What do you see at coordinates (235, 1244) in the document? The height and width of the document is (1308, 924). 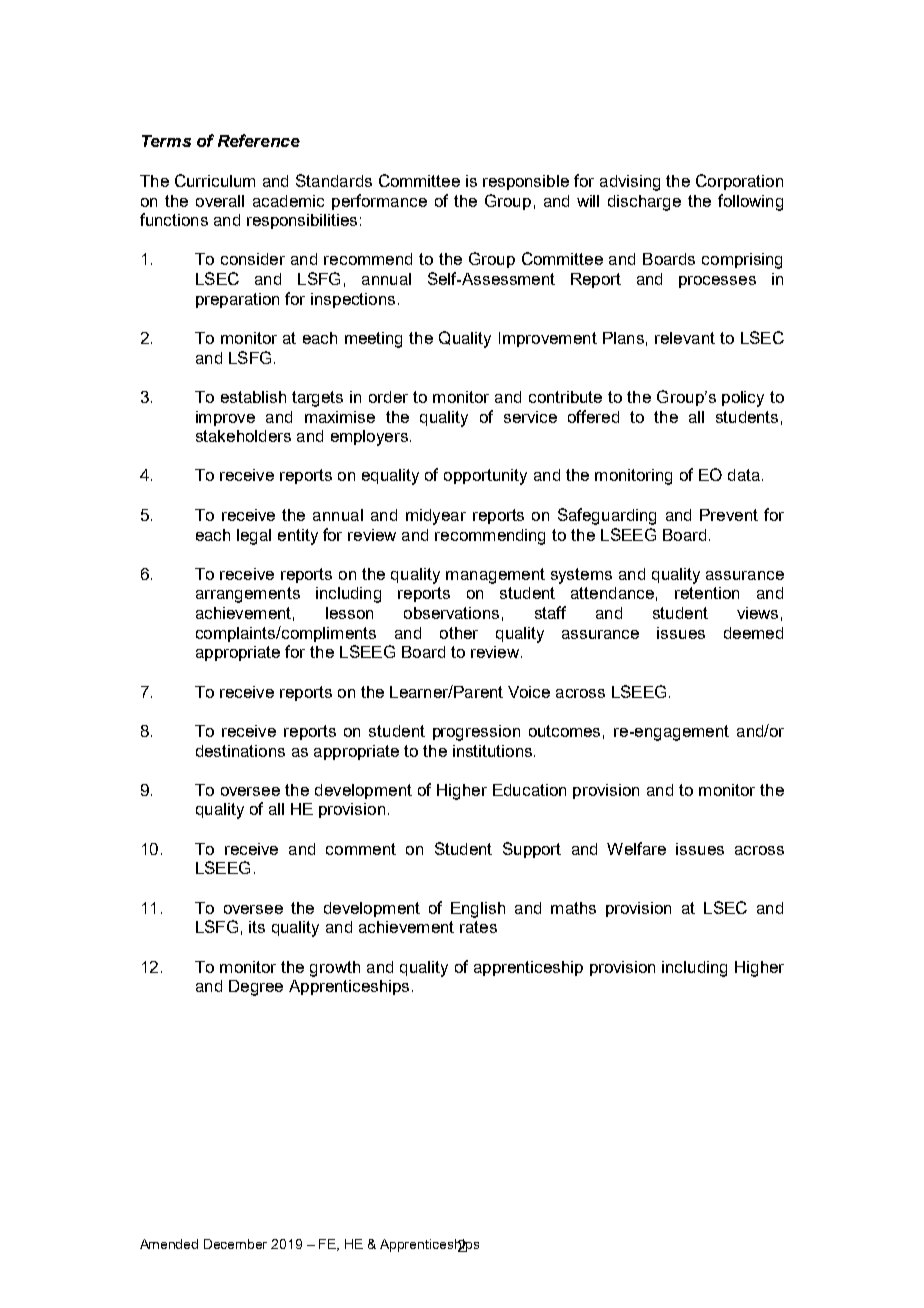 I see `December` at bounding box center [235, 1244].
